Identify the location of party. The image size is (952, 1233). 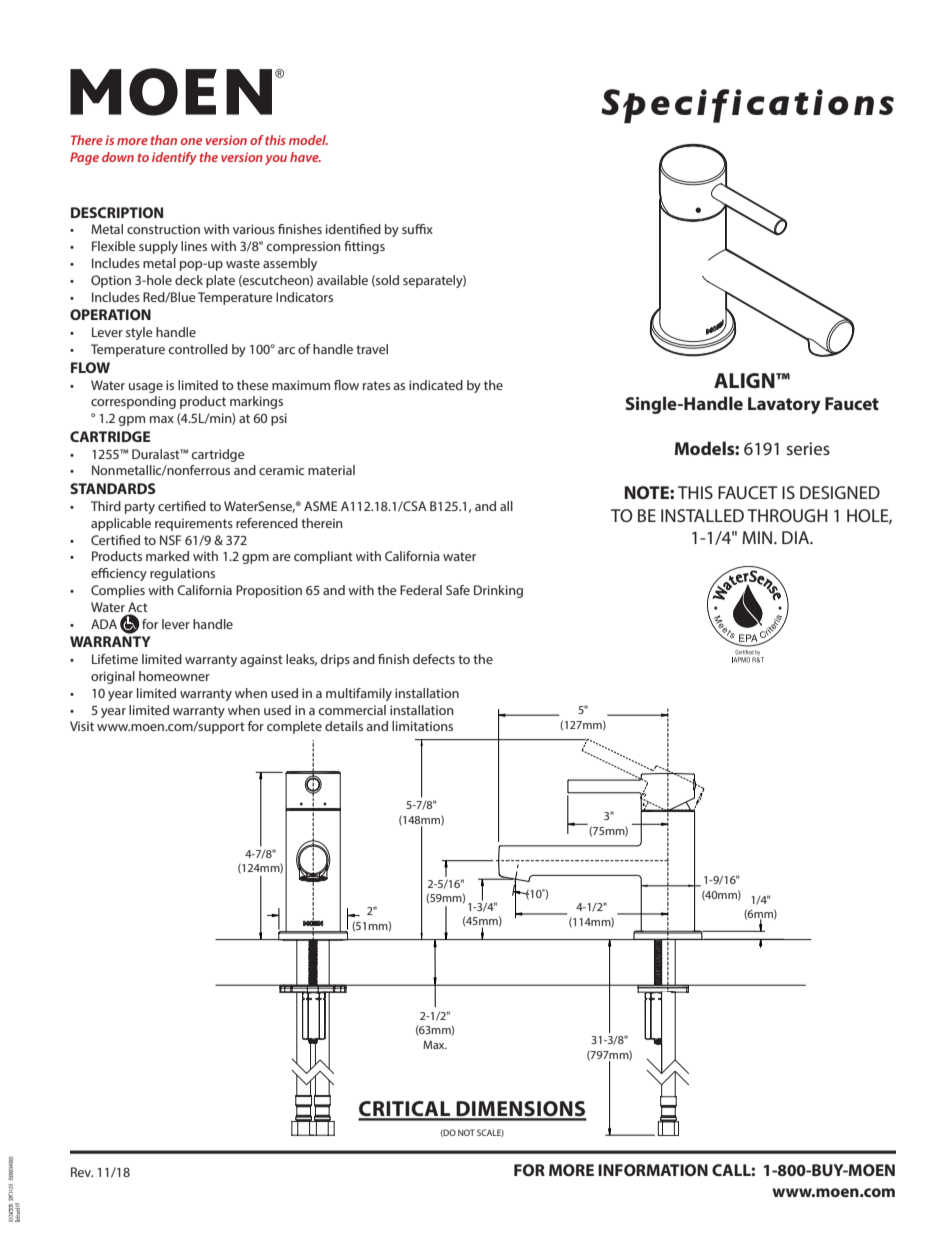
(140, 508).
